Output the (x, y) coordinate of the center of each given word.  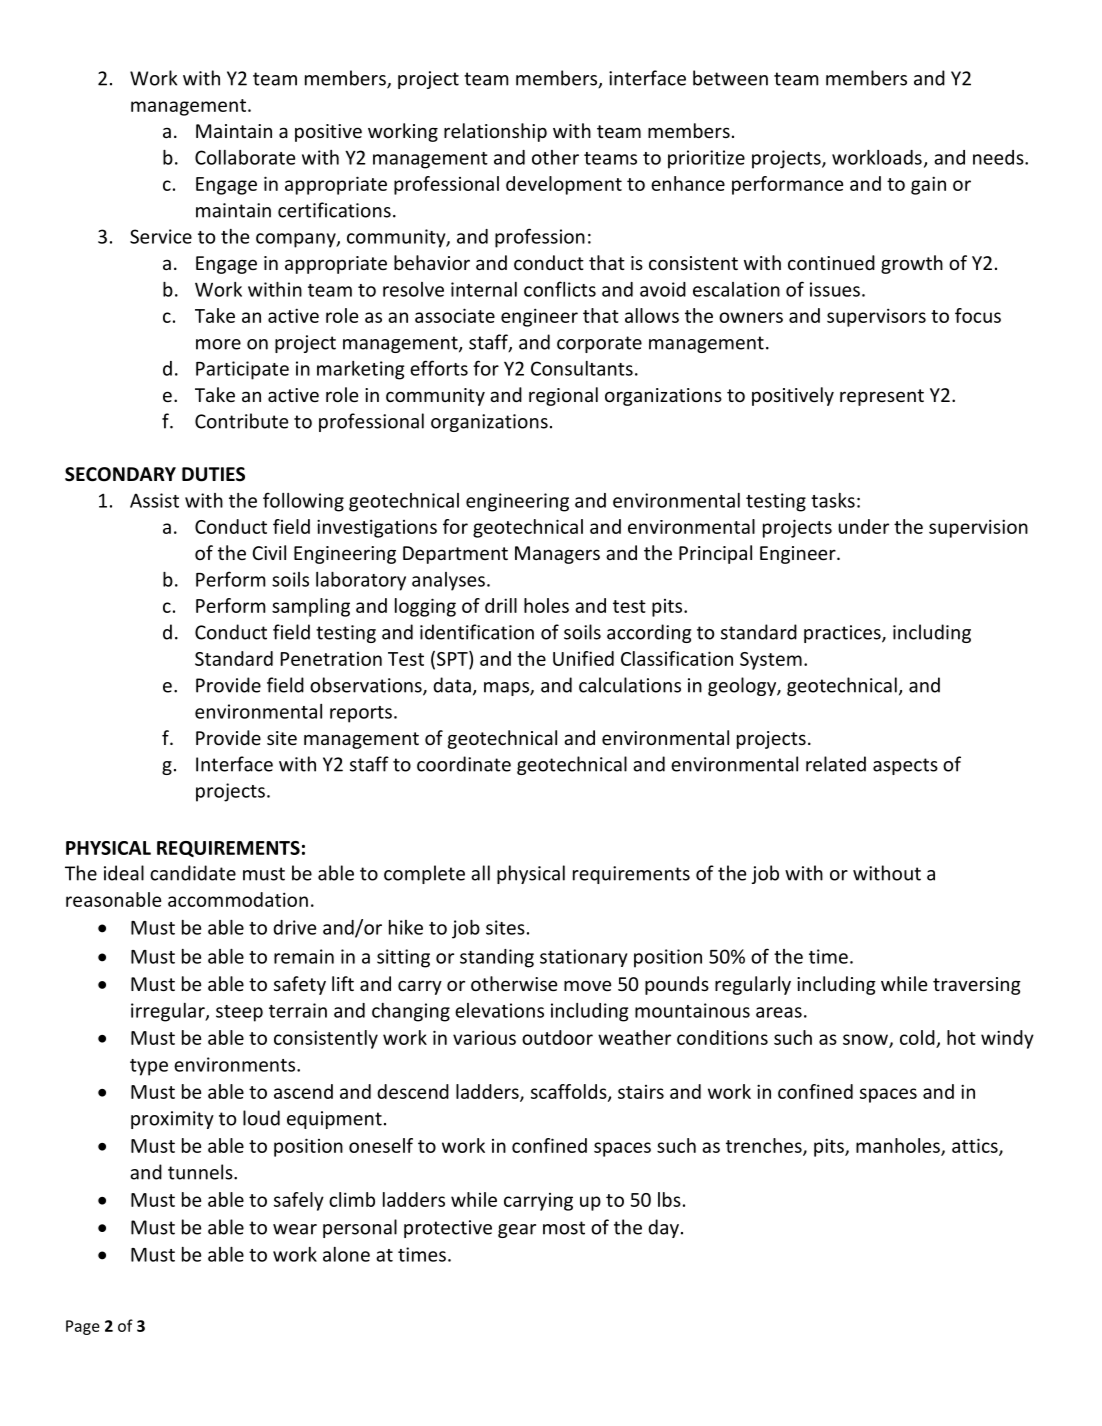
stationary (583, 958)
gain (928, 185)
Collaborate (245, 157)
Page (83, 1327)
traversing (977, 986)
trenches (765, 1146)
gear (517, 1231)
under (864, 526)
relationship (495, 132)
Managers (557, 555)
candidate (193, 873)
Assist (154, 500)
